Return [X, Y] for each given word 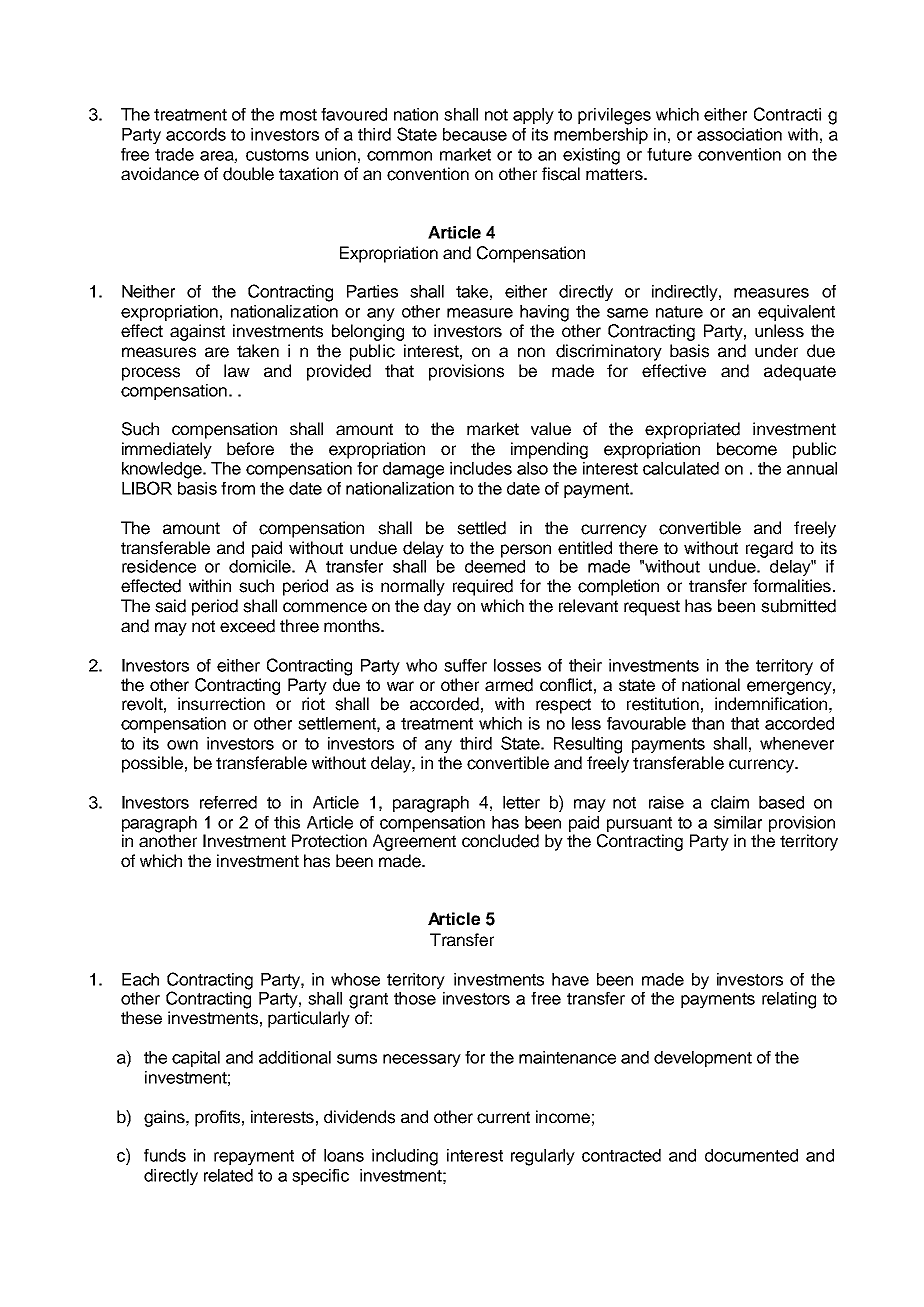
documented [751, 1155]
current [503, 1117]
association [739, 134]
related [228, 1175]
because [475, 134]
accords [196, 134]
